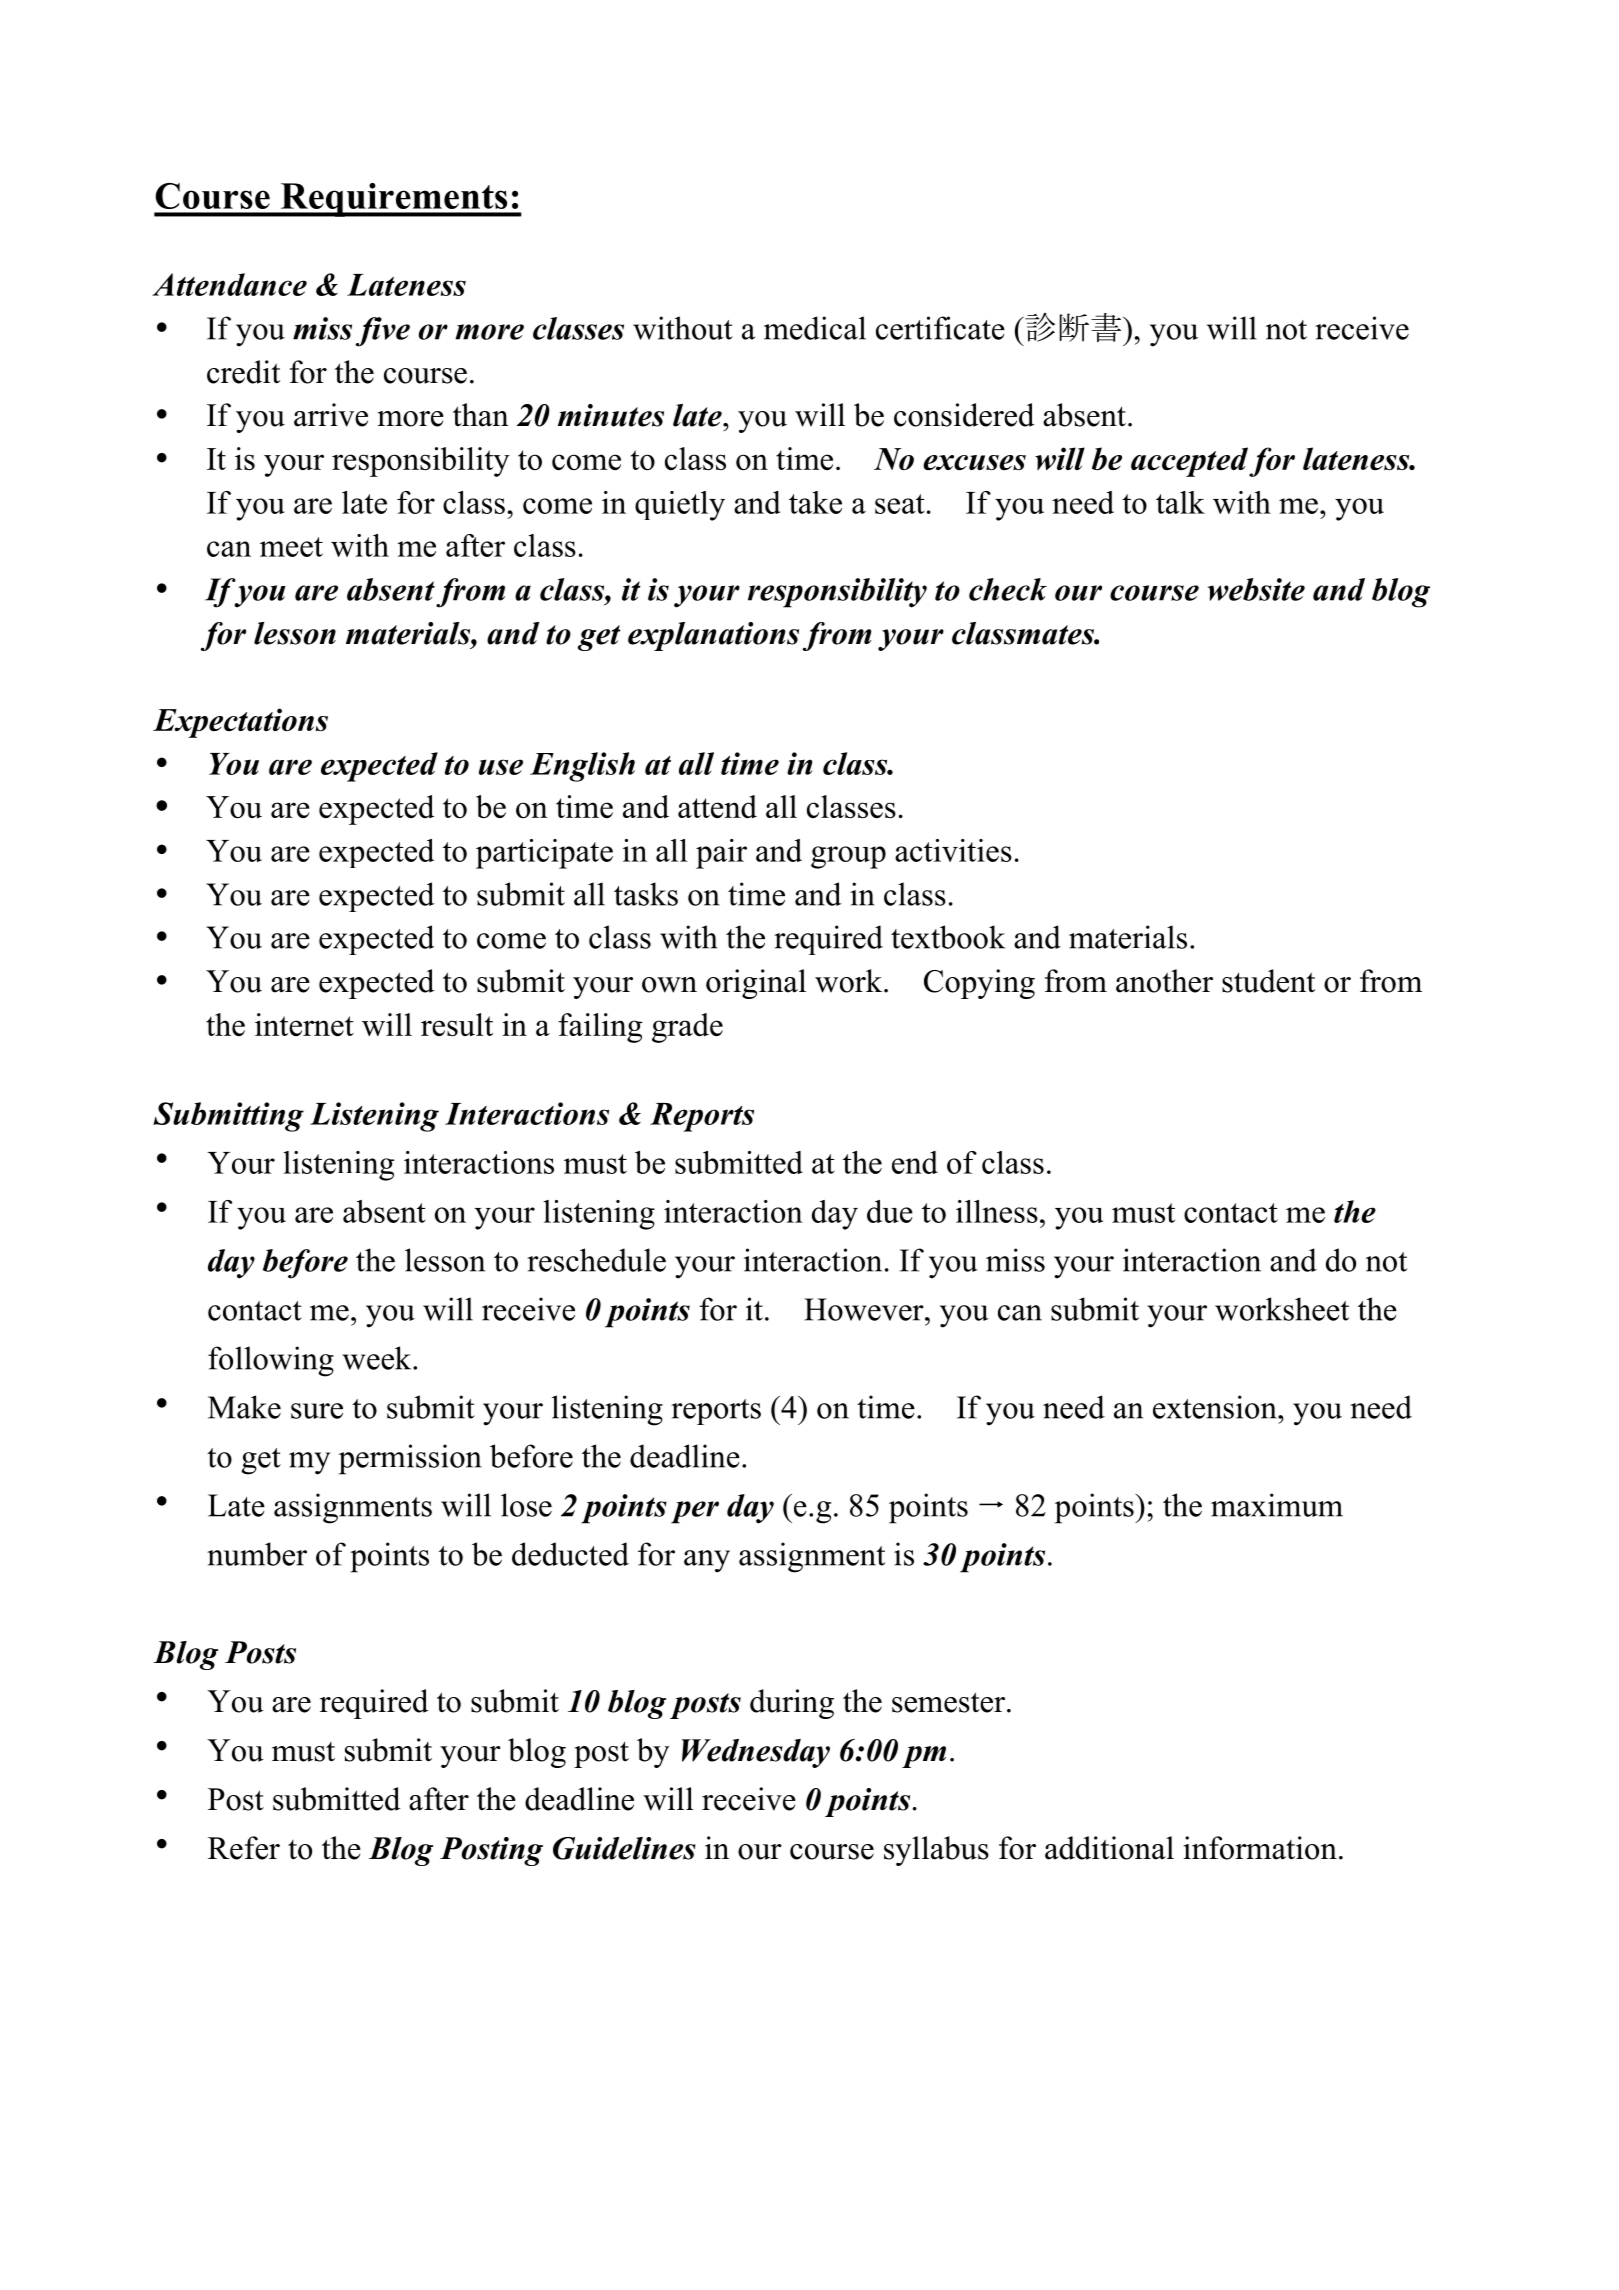  What do you see at coordinates (815, 328) in the screenshot?
I see `medical` at bounding box center [815, 328].
